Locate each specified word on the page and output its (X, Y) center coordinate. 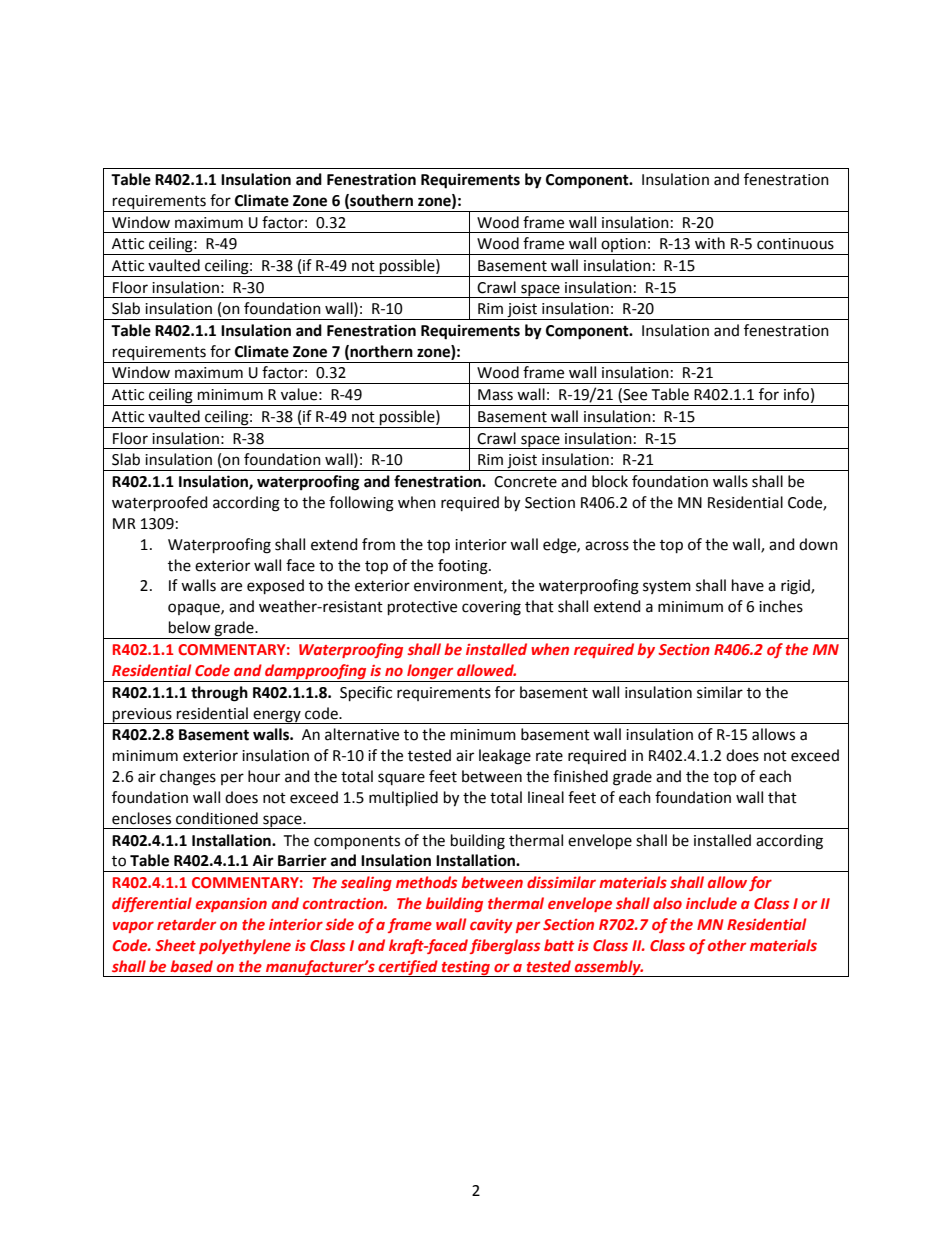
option (623, 246)
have (748, 585)
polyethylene (245, 946)
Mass (495, 395)
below (189, 627)
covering (491, 608)
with (710, 243)
